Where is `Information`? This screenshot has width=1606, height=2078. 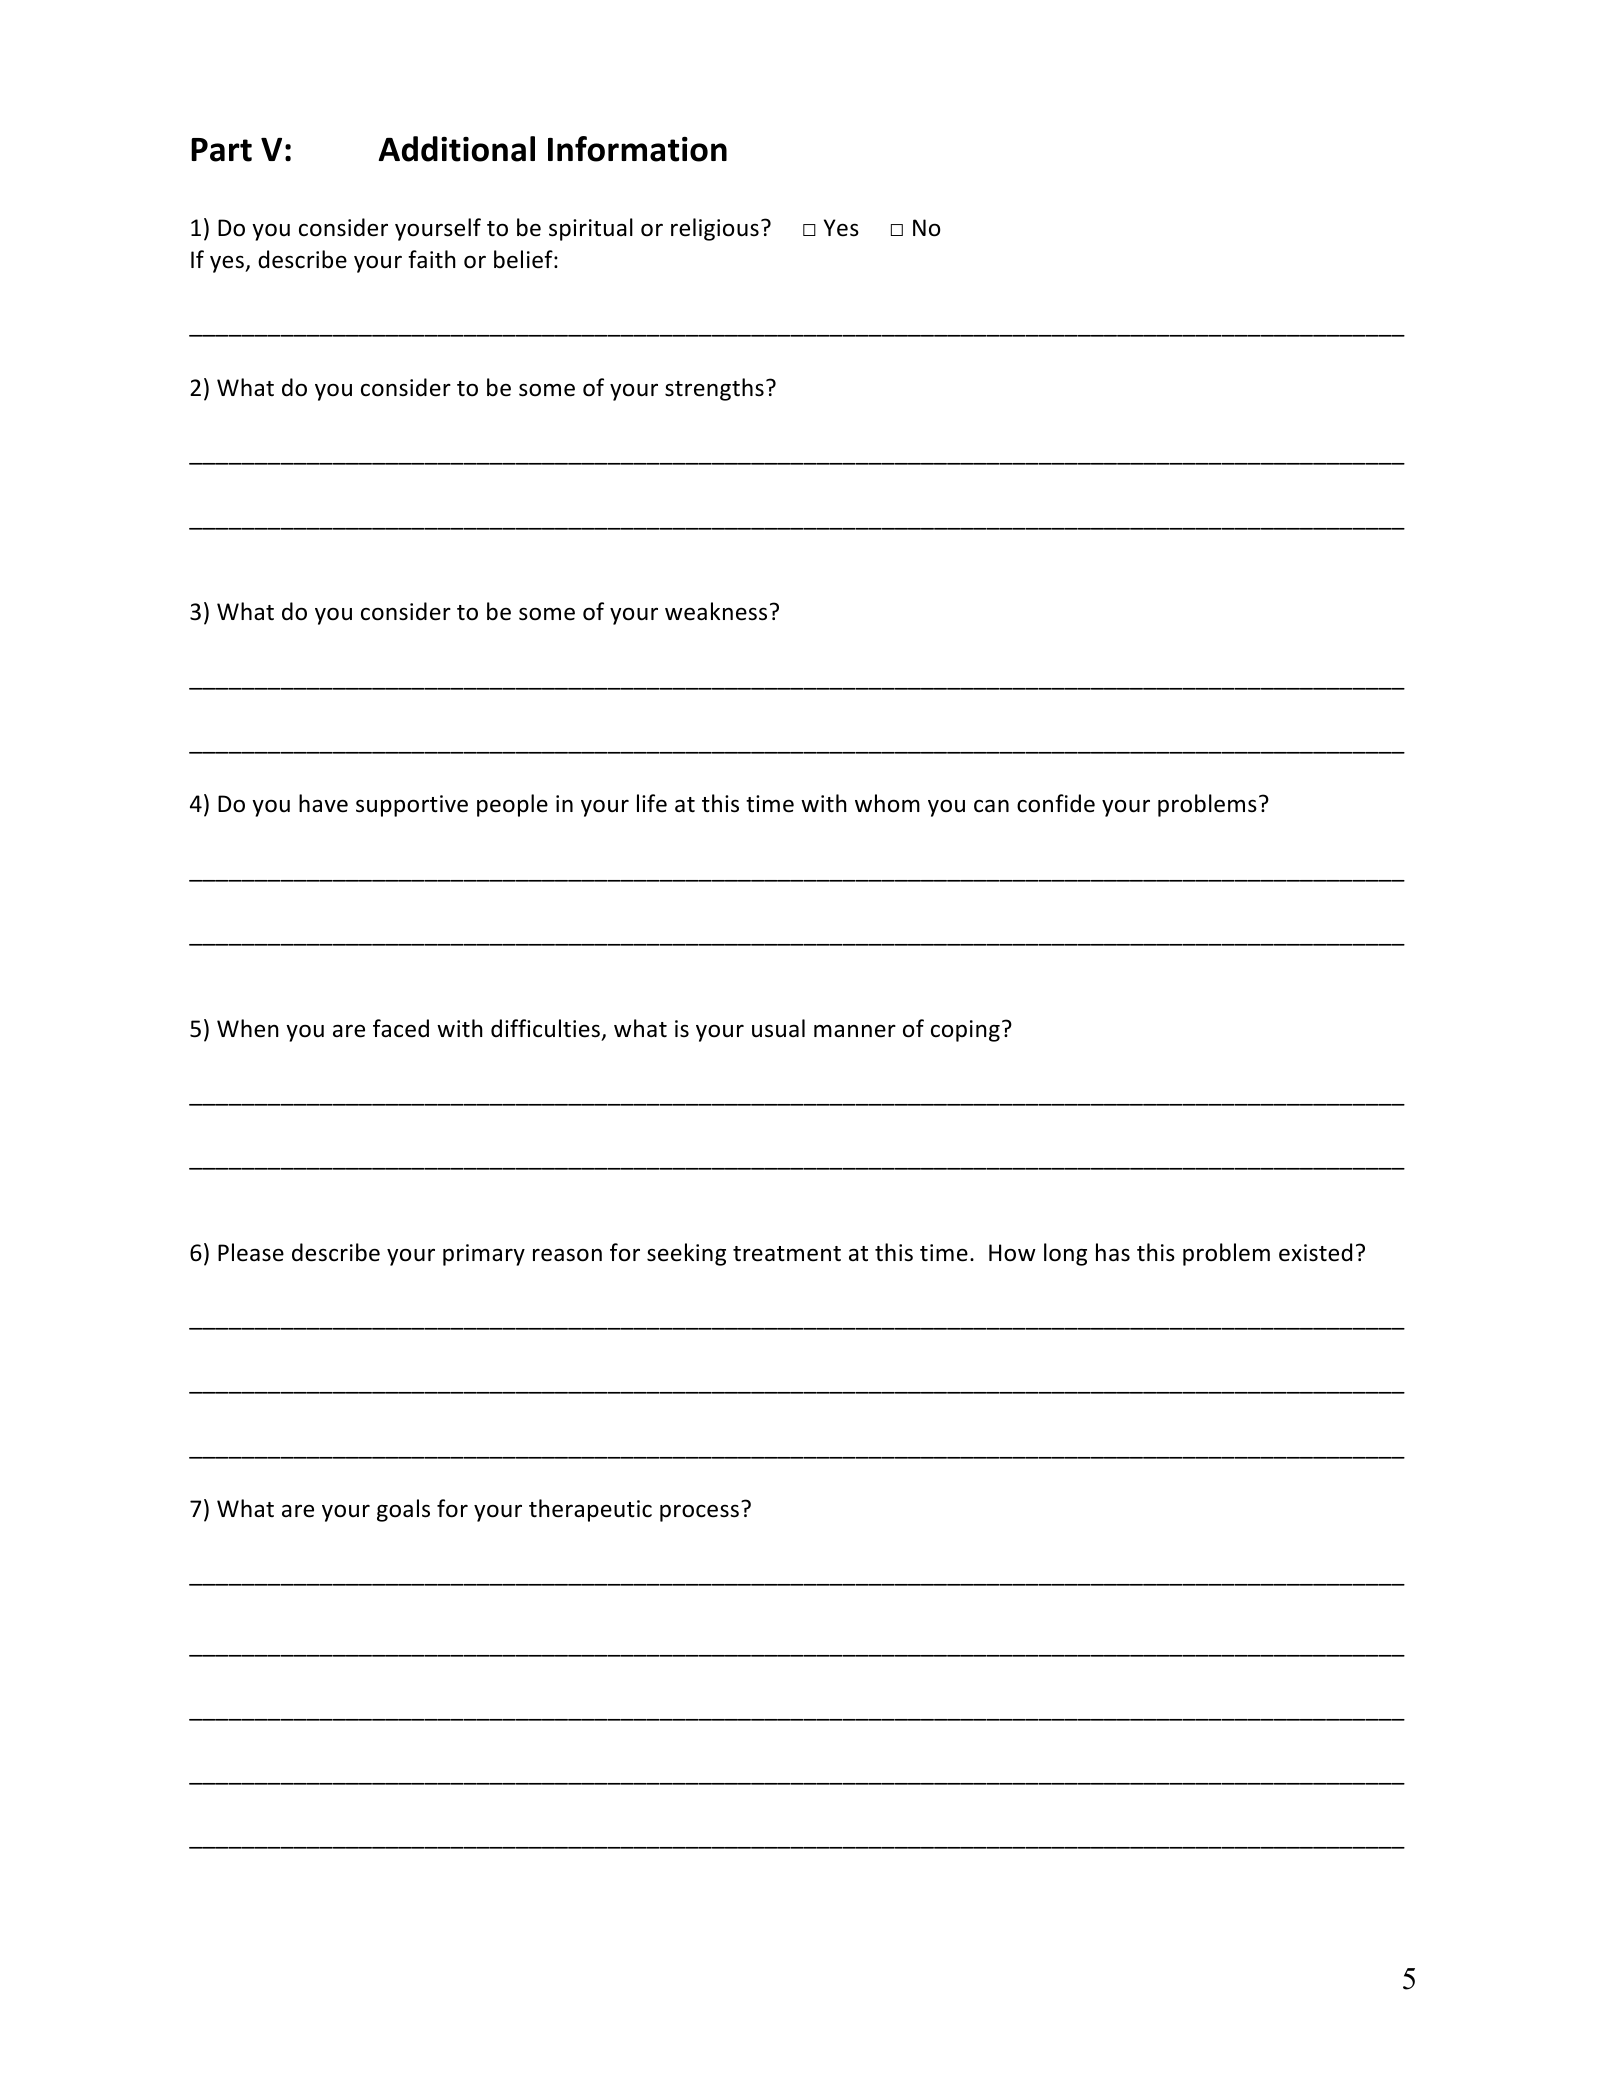 Information is located at coordinates (637, 149).
